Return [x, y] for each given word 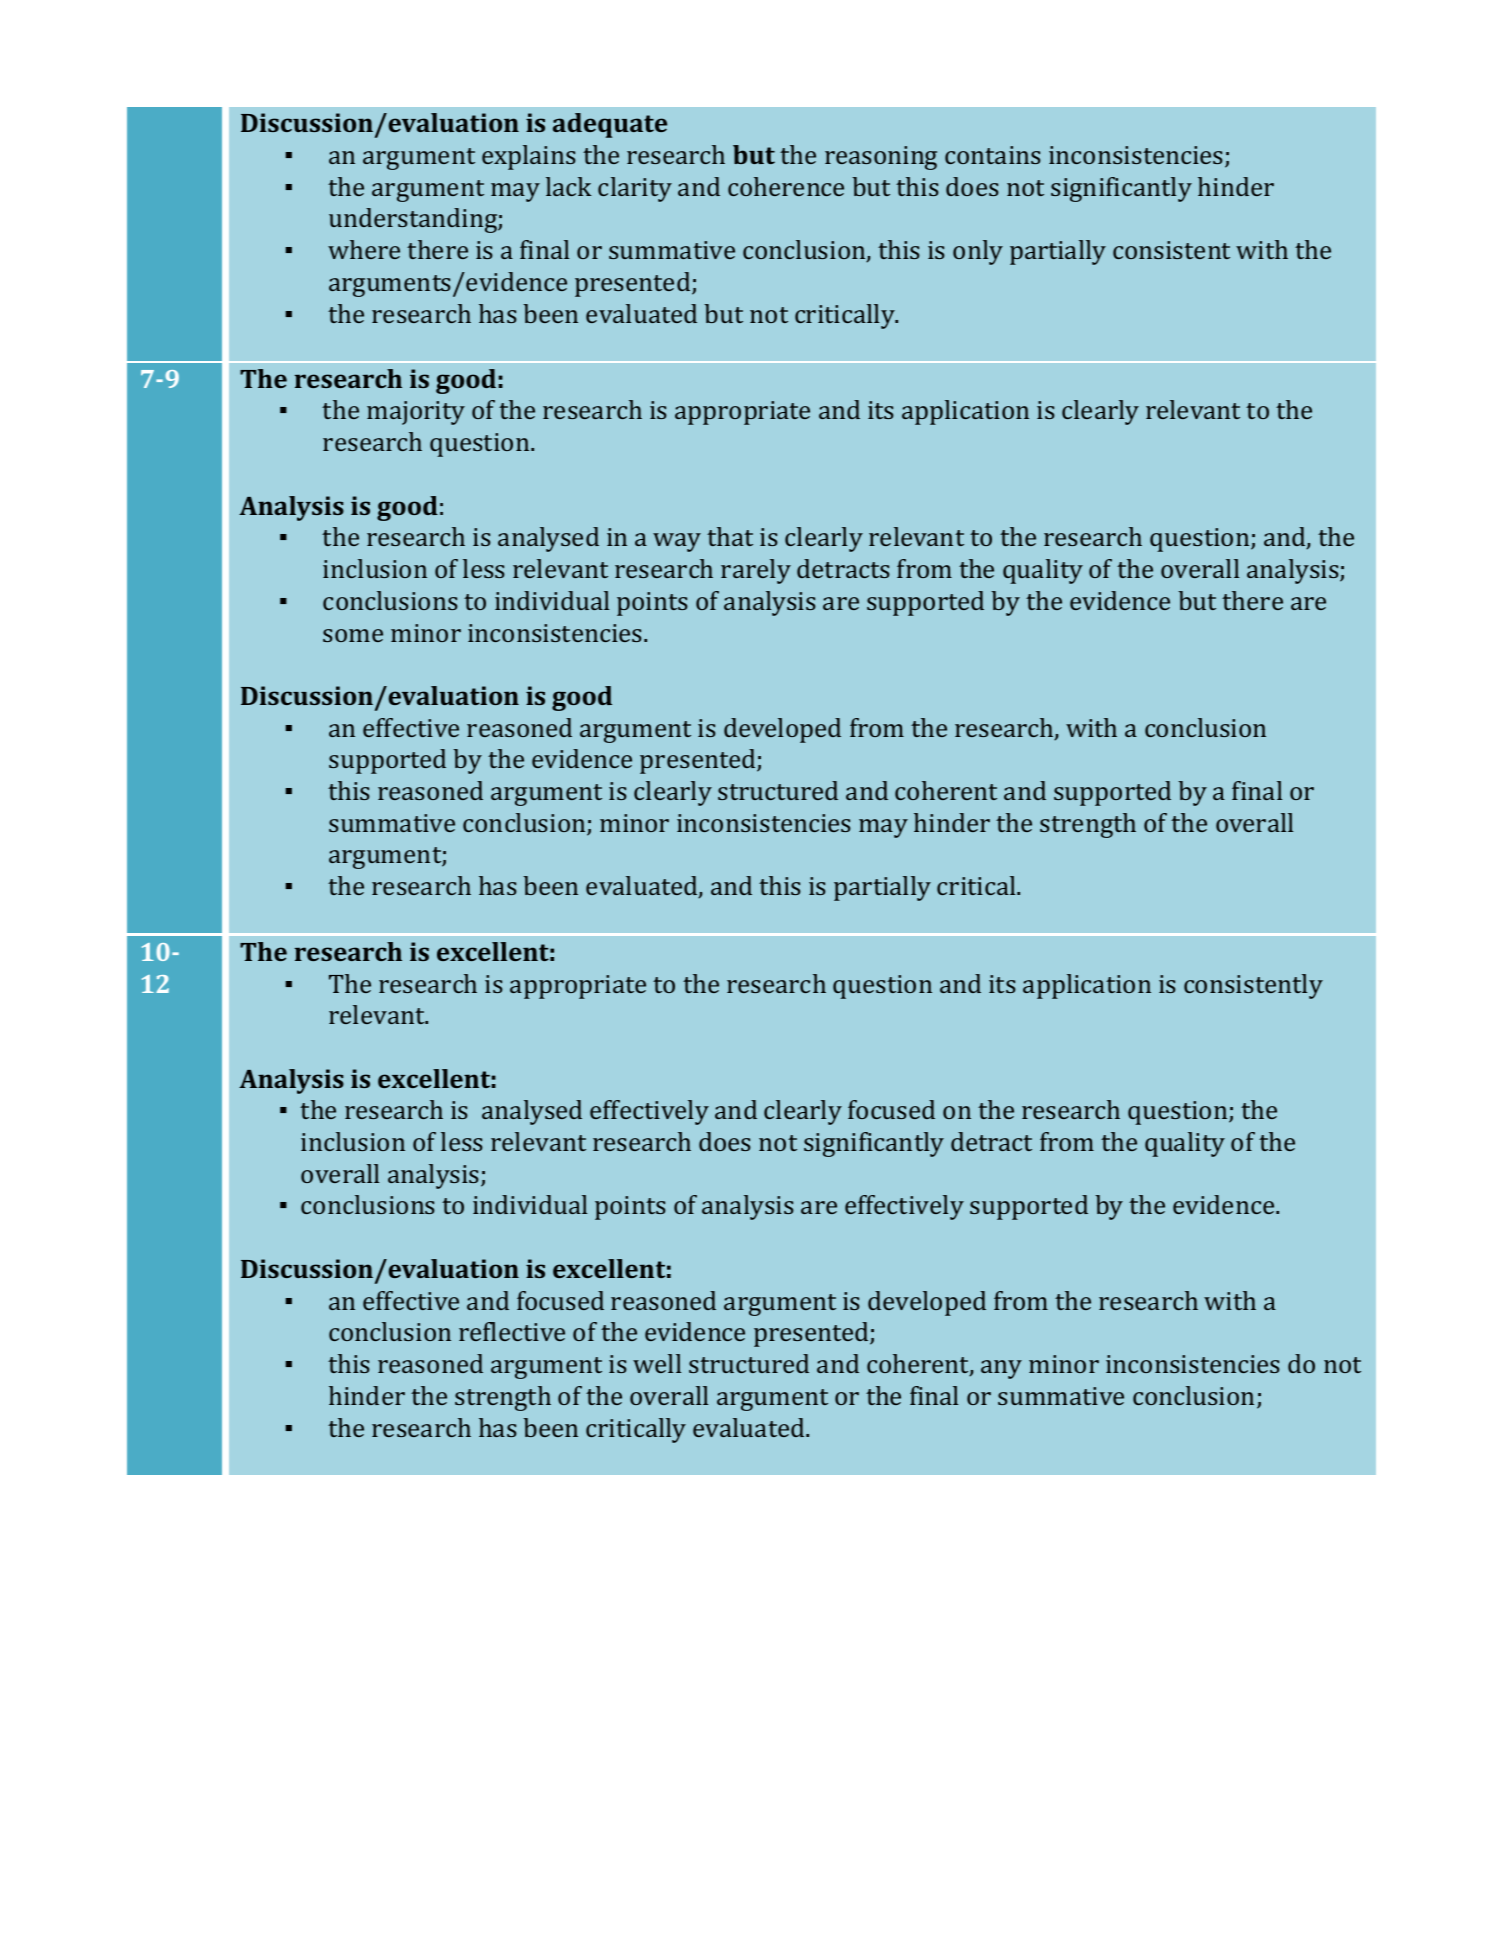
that [730, 536]
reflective [512, 1331]
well [657, 1363]
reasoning [881, 158]
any [1001, 1369]
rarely [756, 571]
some [353, 635]
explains [529, 157]
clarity [635, 189]
